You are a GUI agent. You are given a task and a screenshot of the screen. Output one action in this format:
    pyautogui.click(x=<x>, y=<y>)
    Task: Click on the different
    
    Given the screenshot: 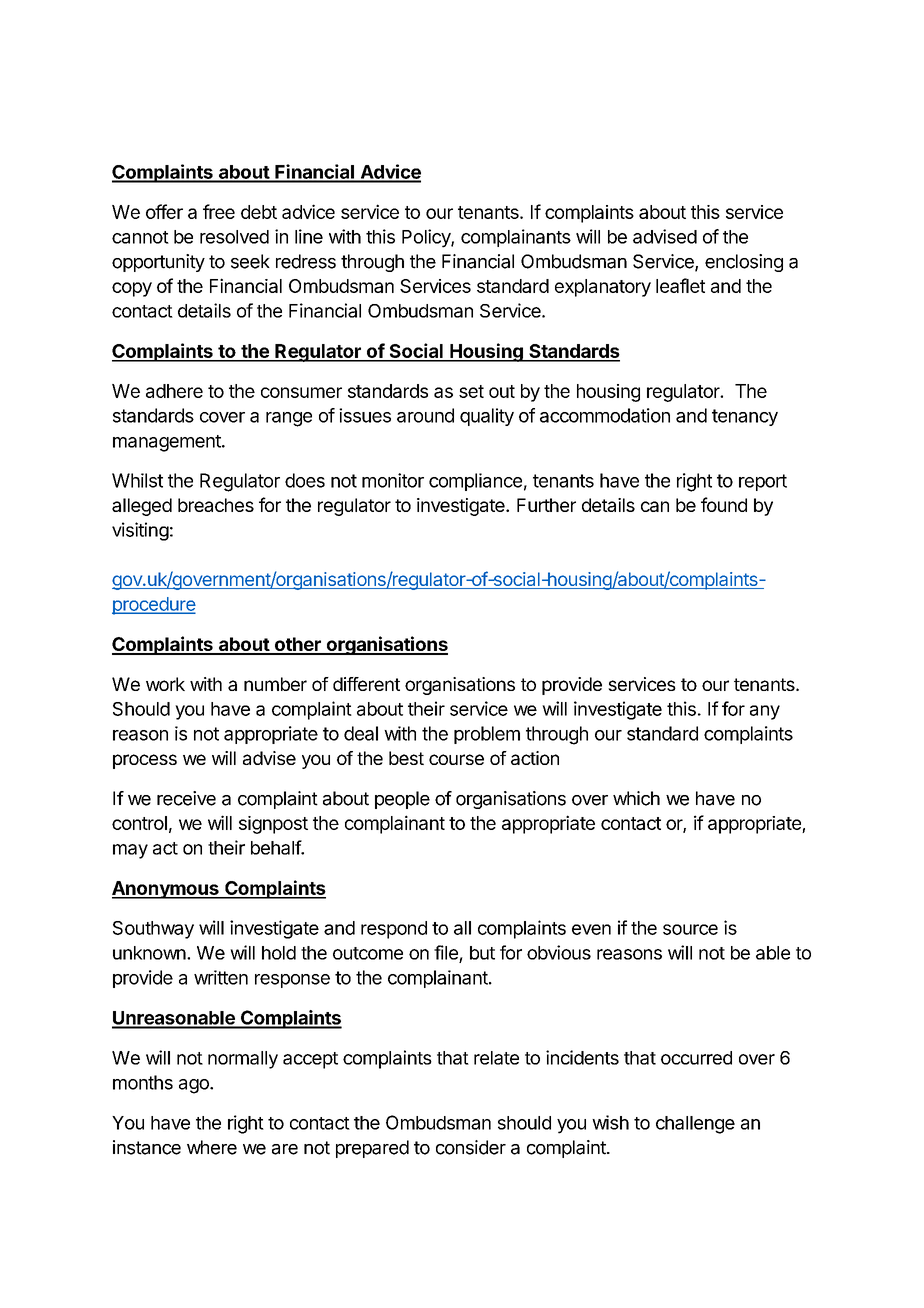 What is the action you would take?
    pyautogui.click(x=366, y=684)
